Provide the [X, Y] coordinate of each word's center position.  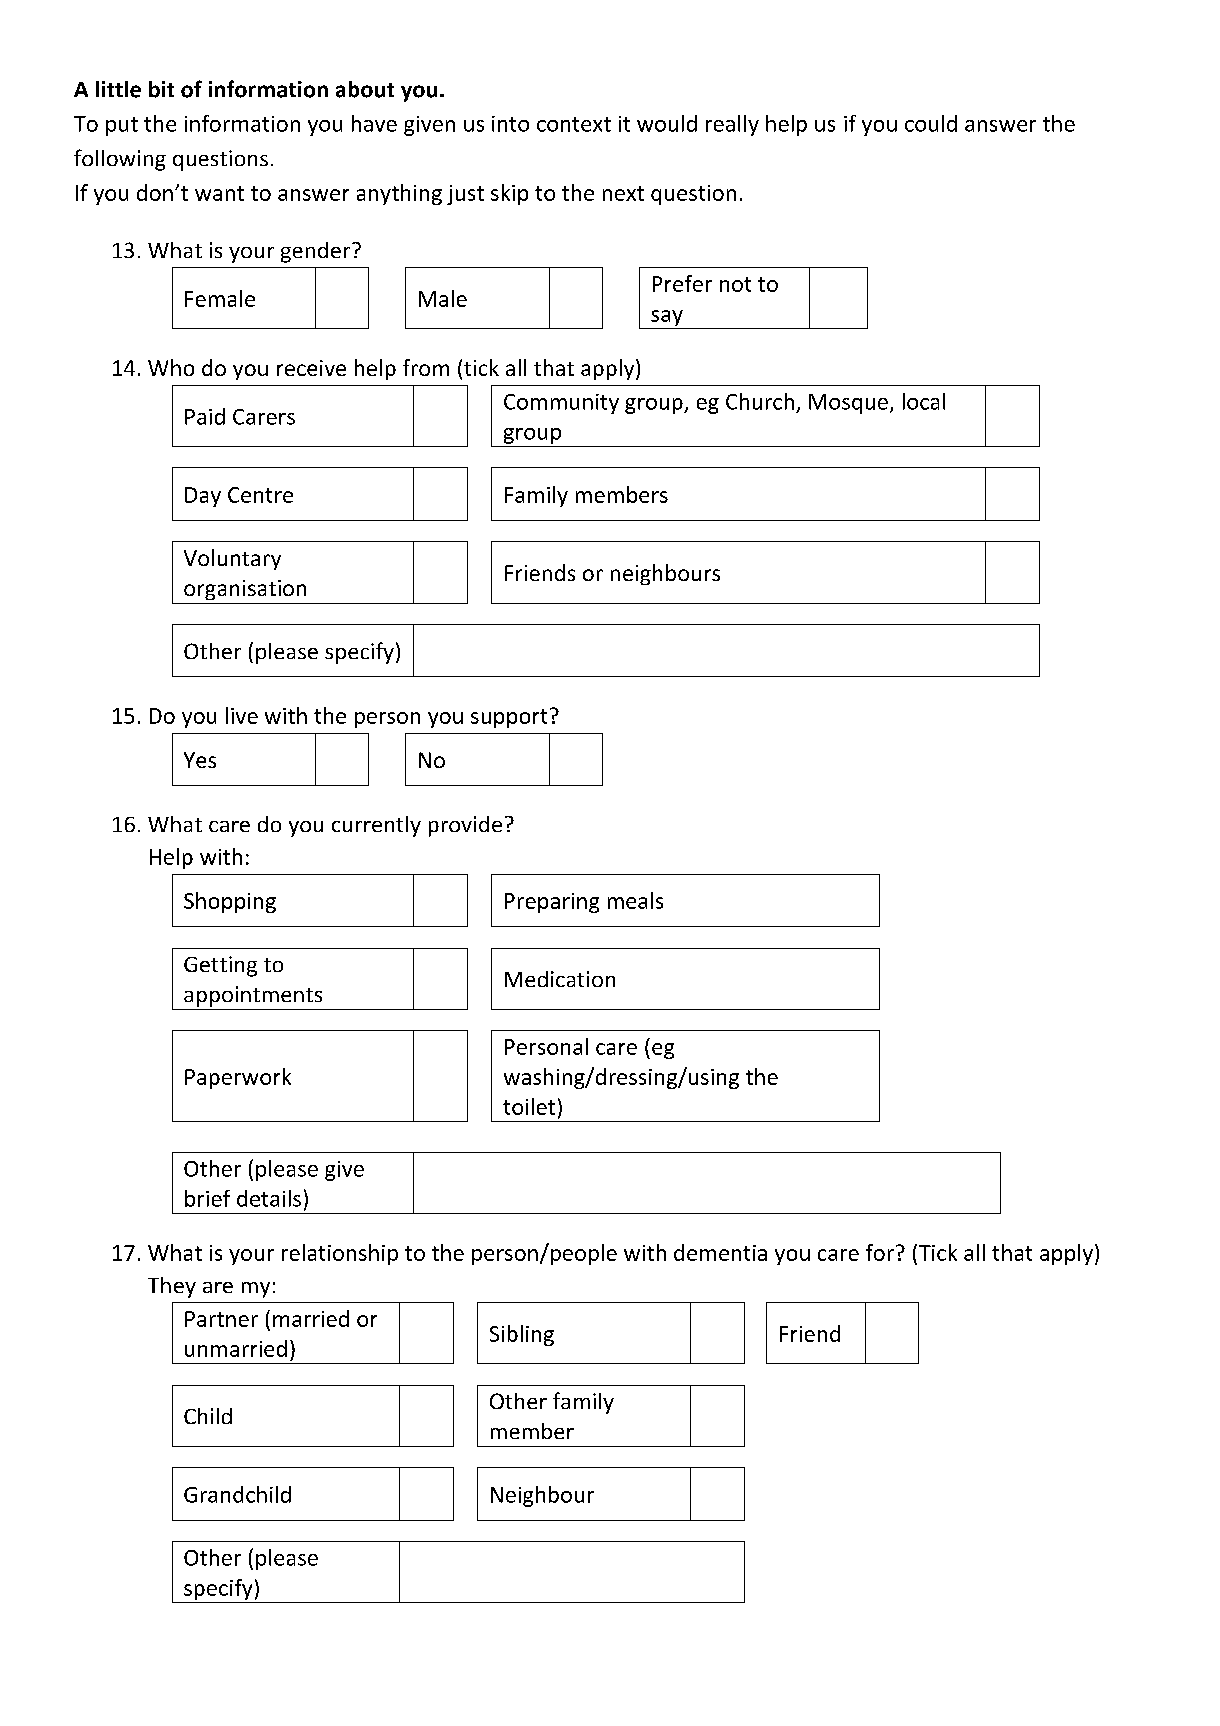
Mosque [848, 404]
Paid [205, 416]
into [510, 124]
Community [561, 404]
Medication [560, 979]
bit [161, 89]
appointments [253, 996]
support [509, 718]
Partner [221, 1319]
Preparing [552, 903]
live [242, 715]
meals [635, 900]
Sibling [522, 1335]
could [931, 123]
